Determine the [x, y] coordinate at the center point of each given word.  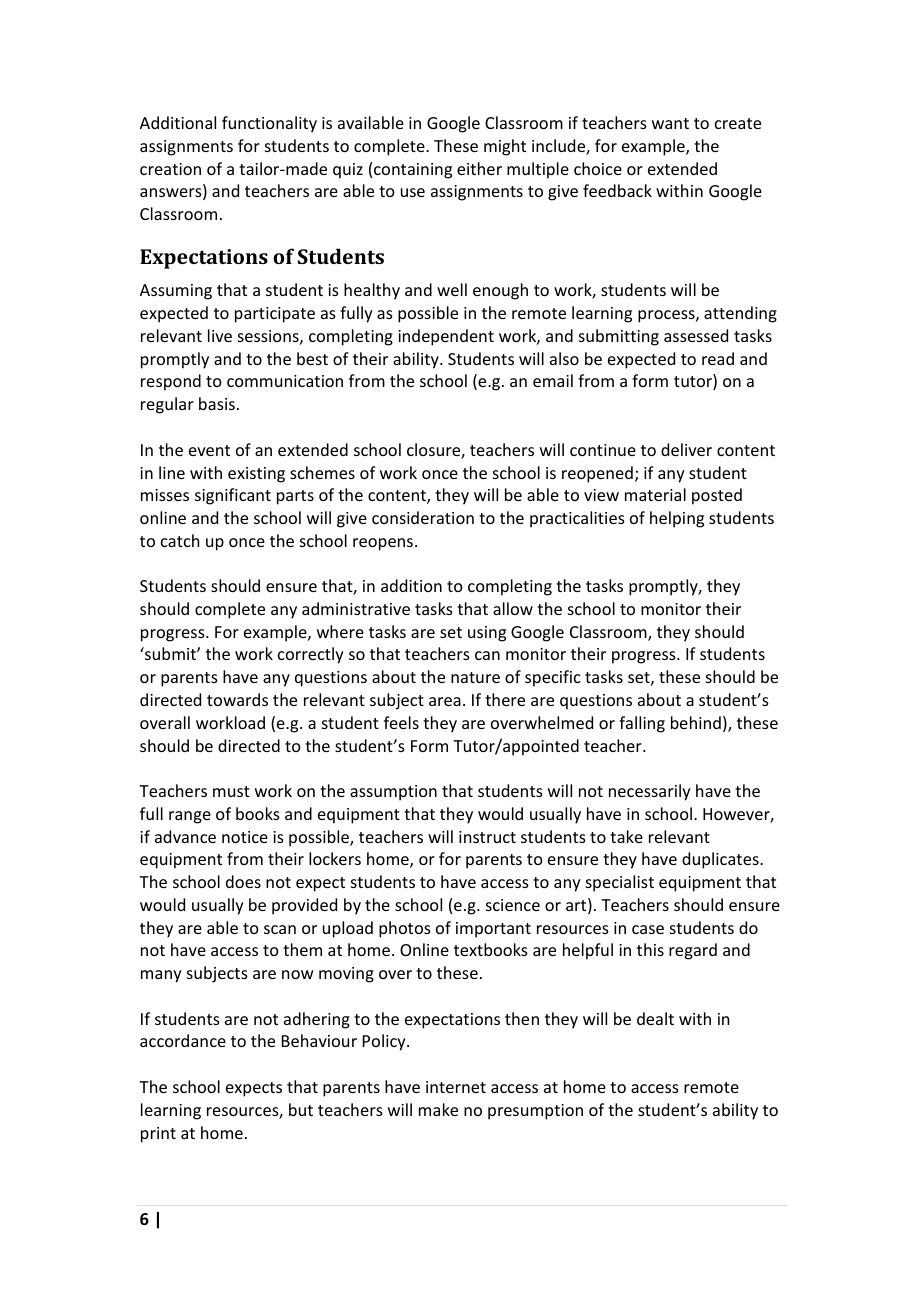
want [670, 123]
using [487, 634]
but [301, 1109]
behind [696, 722]
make [438, 1109]
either [479, 168]
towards [237, 699]
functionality [269, 124]
